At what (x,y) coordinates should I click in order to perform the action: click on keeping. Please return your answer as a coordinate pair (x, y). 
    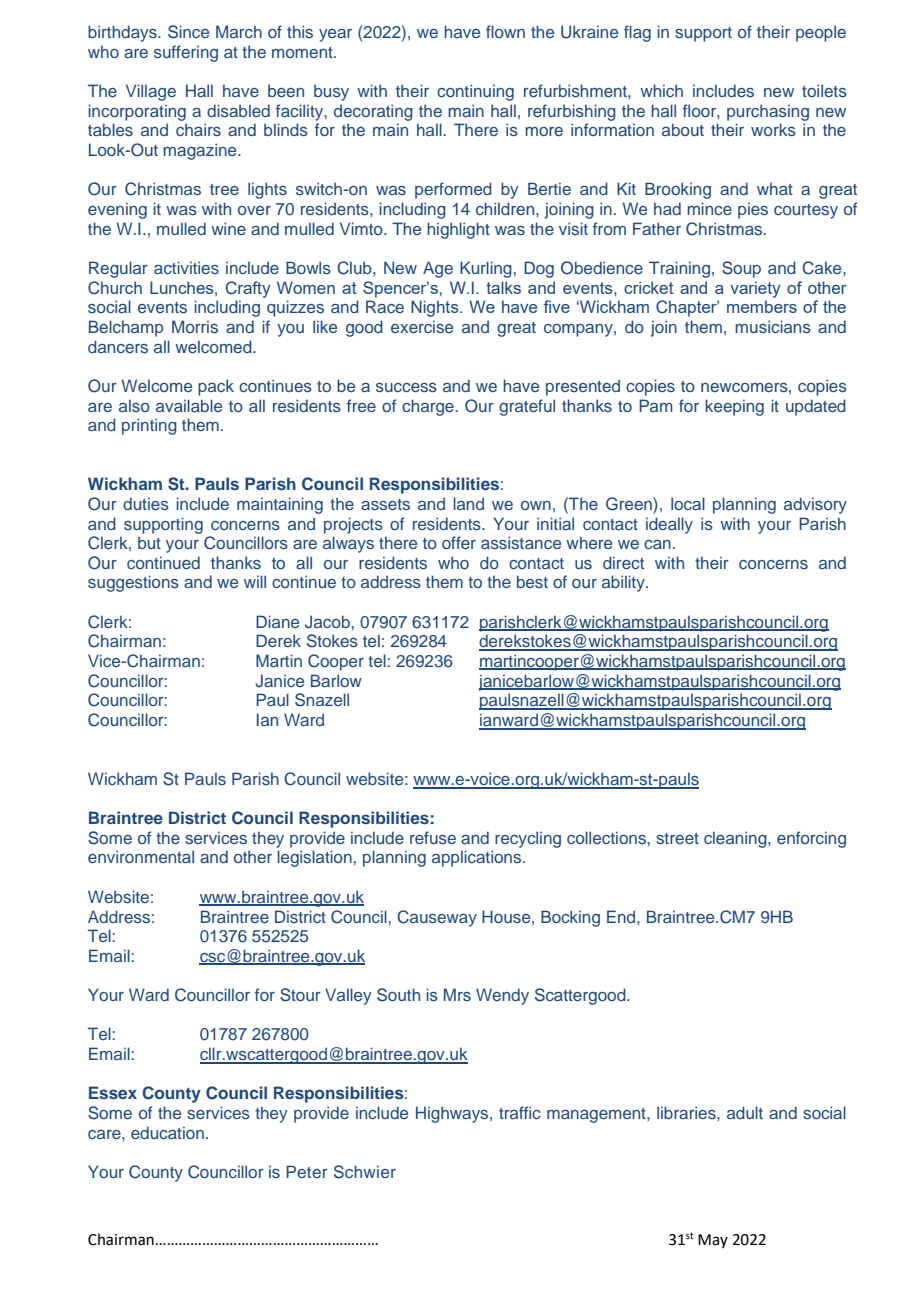
    Looking at the image, I should click on (734, 407).
